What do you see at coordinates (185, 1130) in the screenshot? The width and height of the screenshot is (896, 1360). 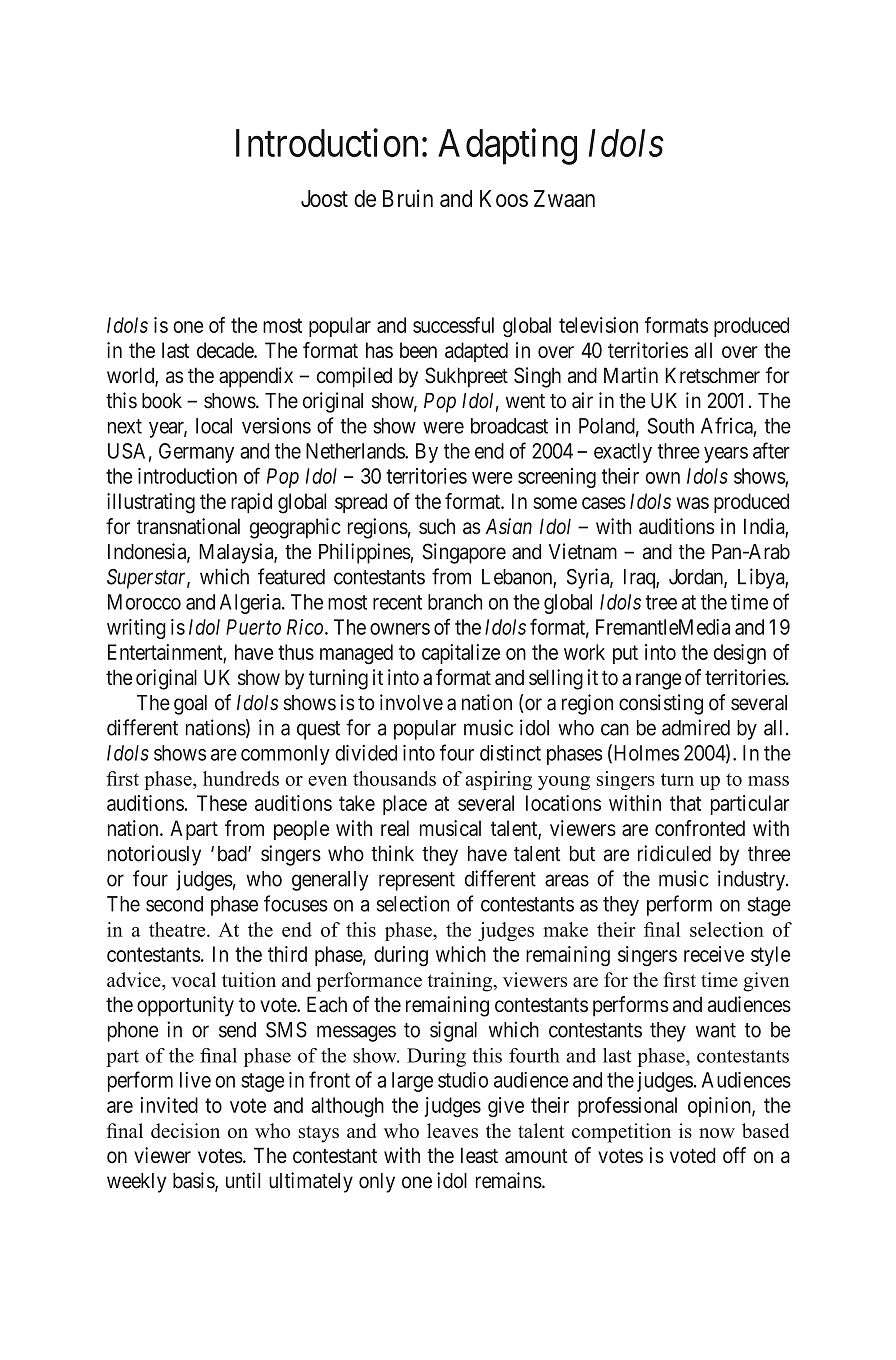 I see `decision` at bounding box center [185, 1130].
